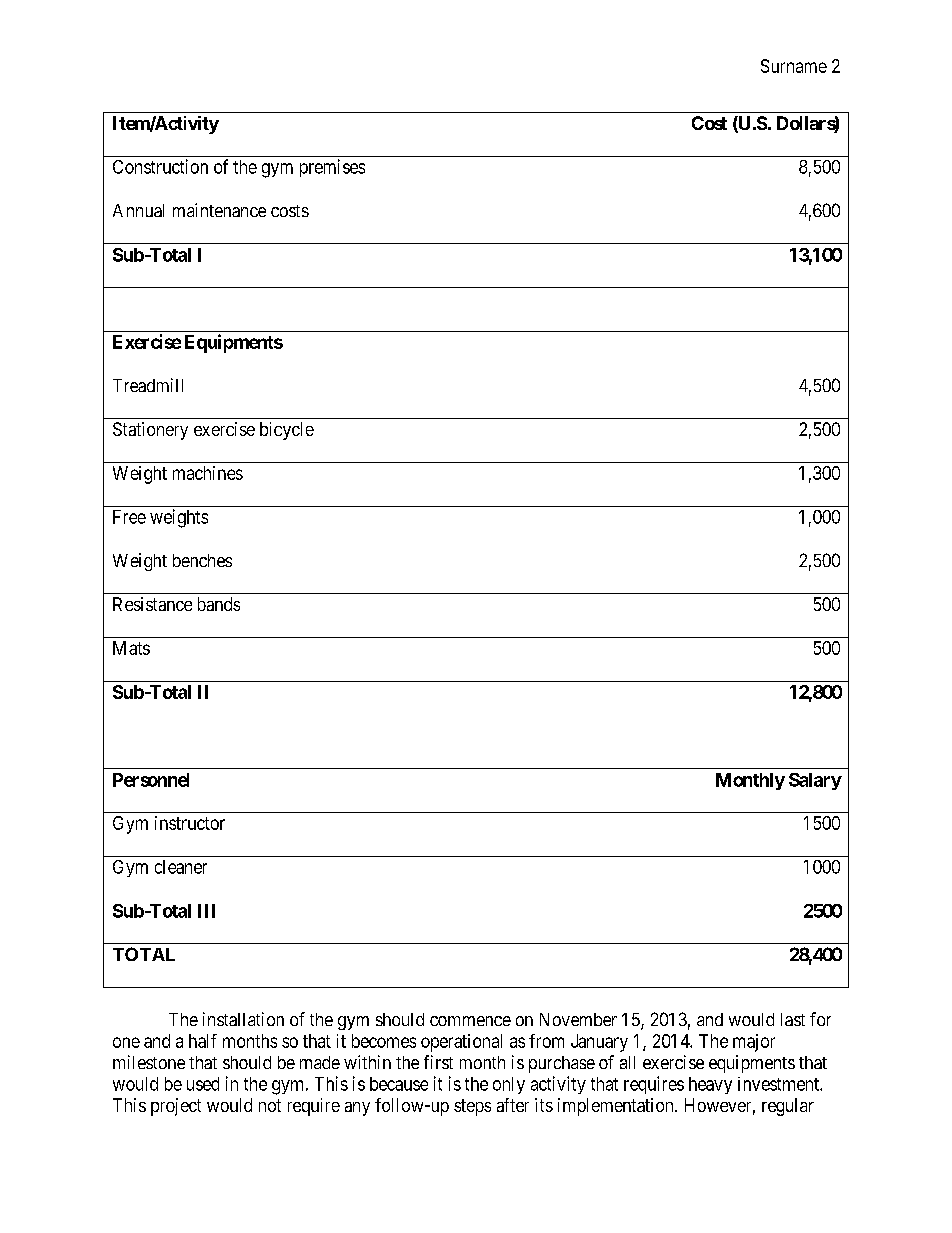 The image size is (952, 1233). Describe the element at coordinates (160, 166) in the screenshot. I see `Construction` at that location.
